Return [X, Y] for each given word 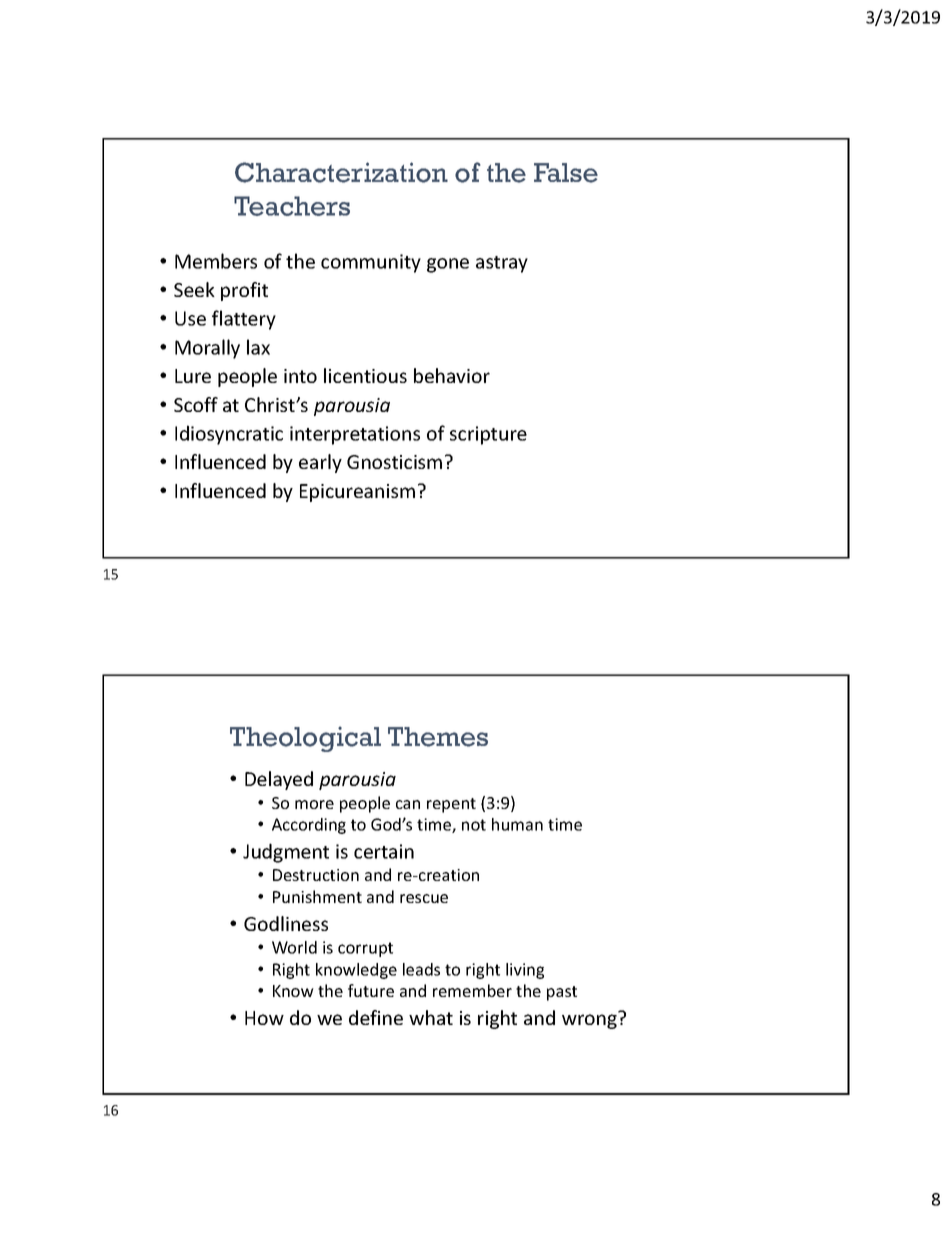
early [320, 463]
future [371, 990]
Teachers [292, 206]
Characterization [341, 172]
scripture [488, 435]
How [264, 1018]
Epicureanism [357, 493]
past [562, 993]
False [566, 173]
